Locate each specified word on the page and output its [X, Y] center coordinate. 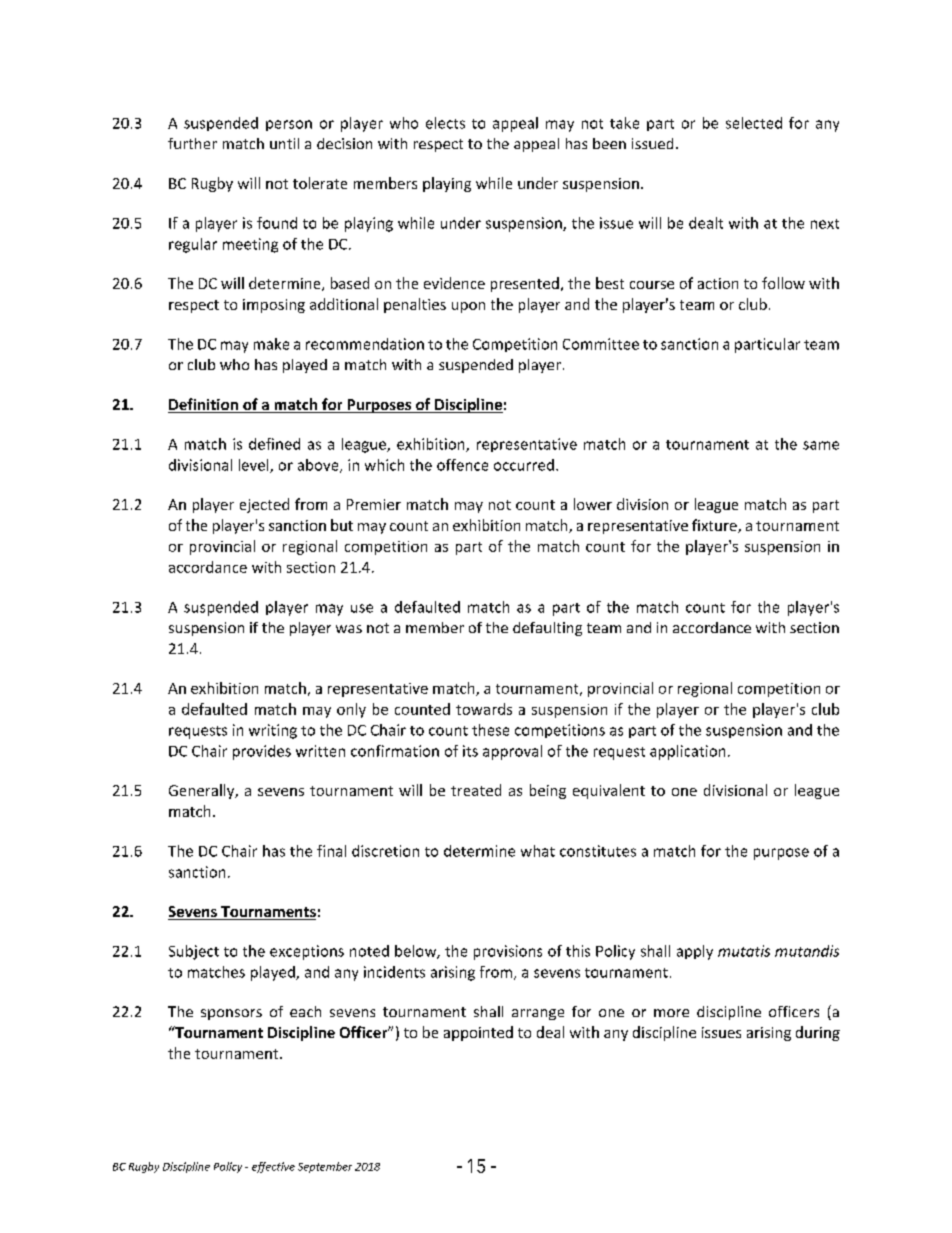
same [821, 445]
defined [274, 444]
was [349, 629]
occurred [524, 465]
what [538, 851]
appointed [478, 1033]
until [284, 143]
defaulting [547, 629]
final [331, 851]
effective [273, 1167]
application [687, 752]
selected [754, 123]
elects [445, 123]
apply [695, 952]
